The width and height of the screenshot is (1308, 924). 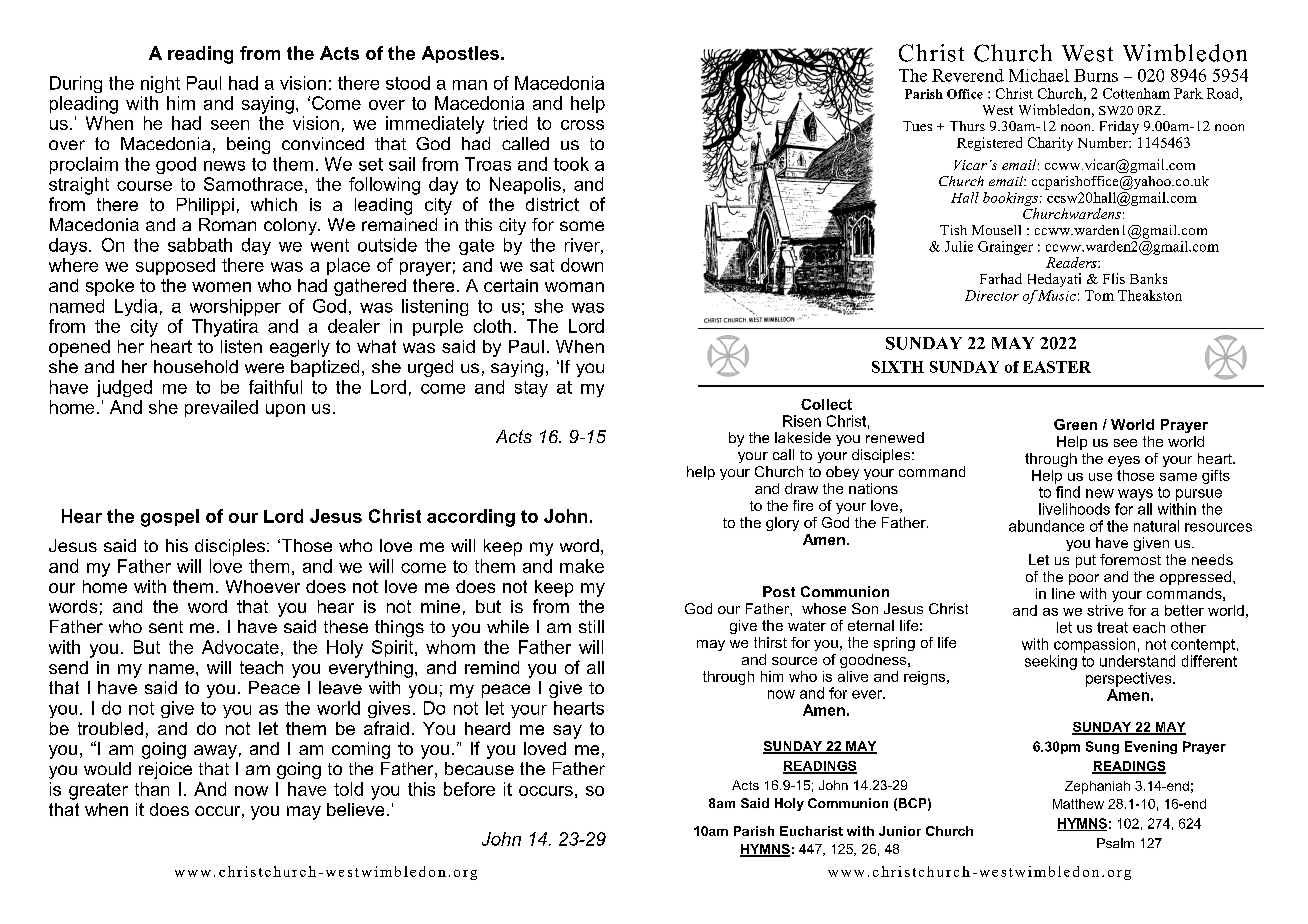 I want to click on cross, so click(x=582, y=125).
